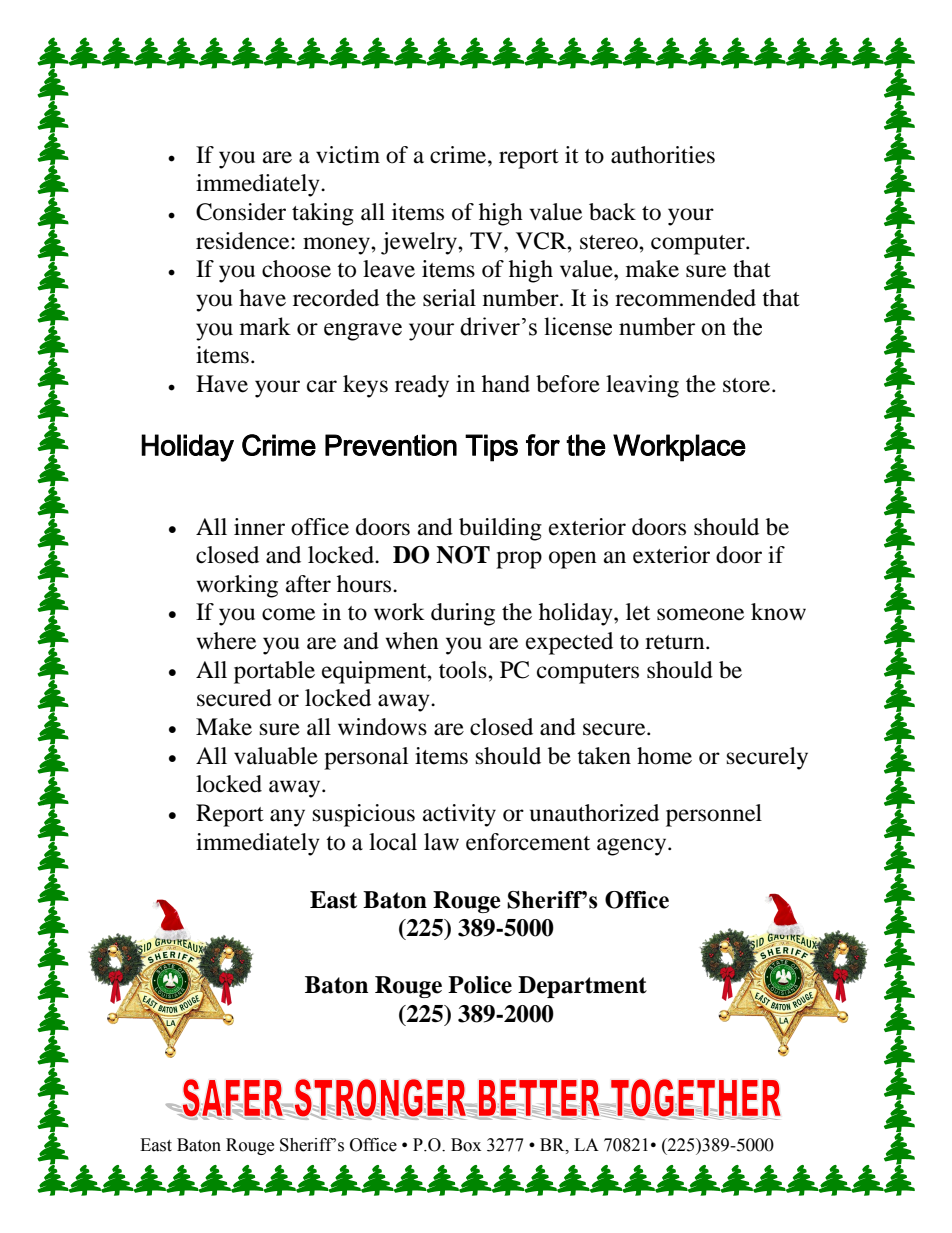 Image resolution: width=952 pixels, height=1233 pixels. I want to click on Box, so click(466, 1145).
